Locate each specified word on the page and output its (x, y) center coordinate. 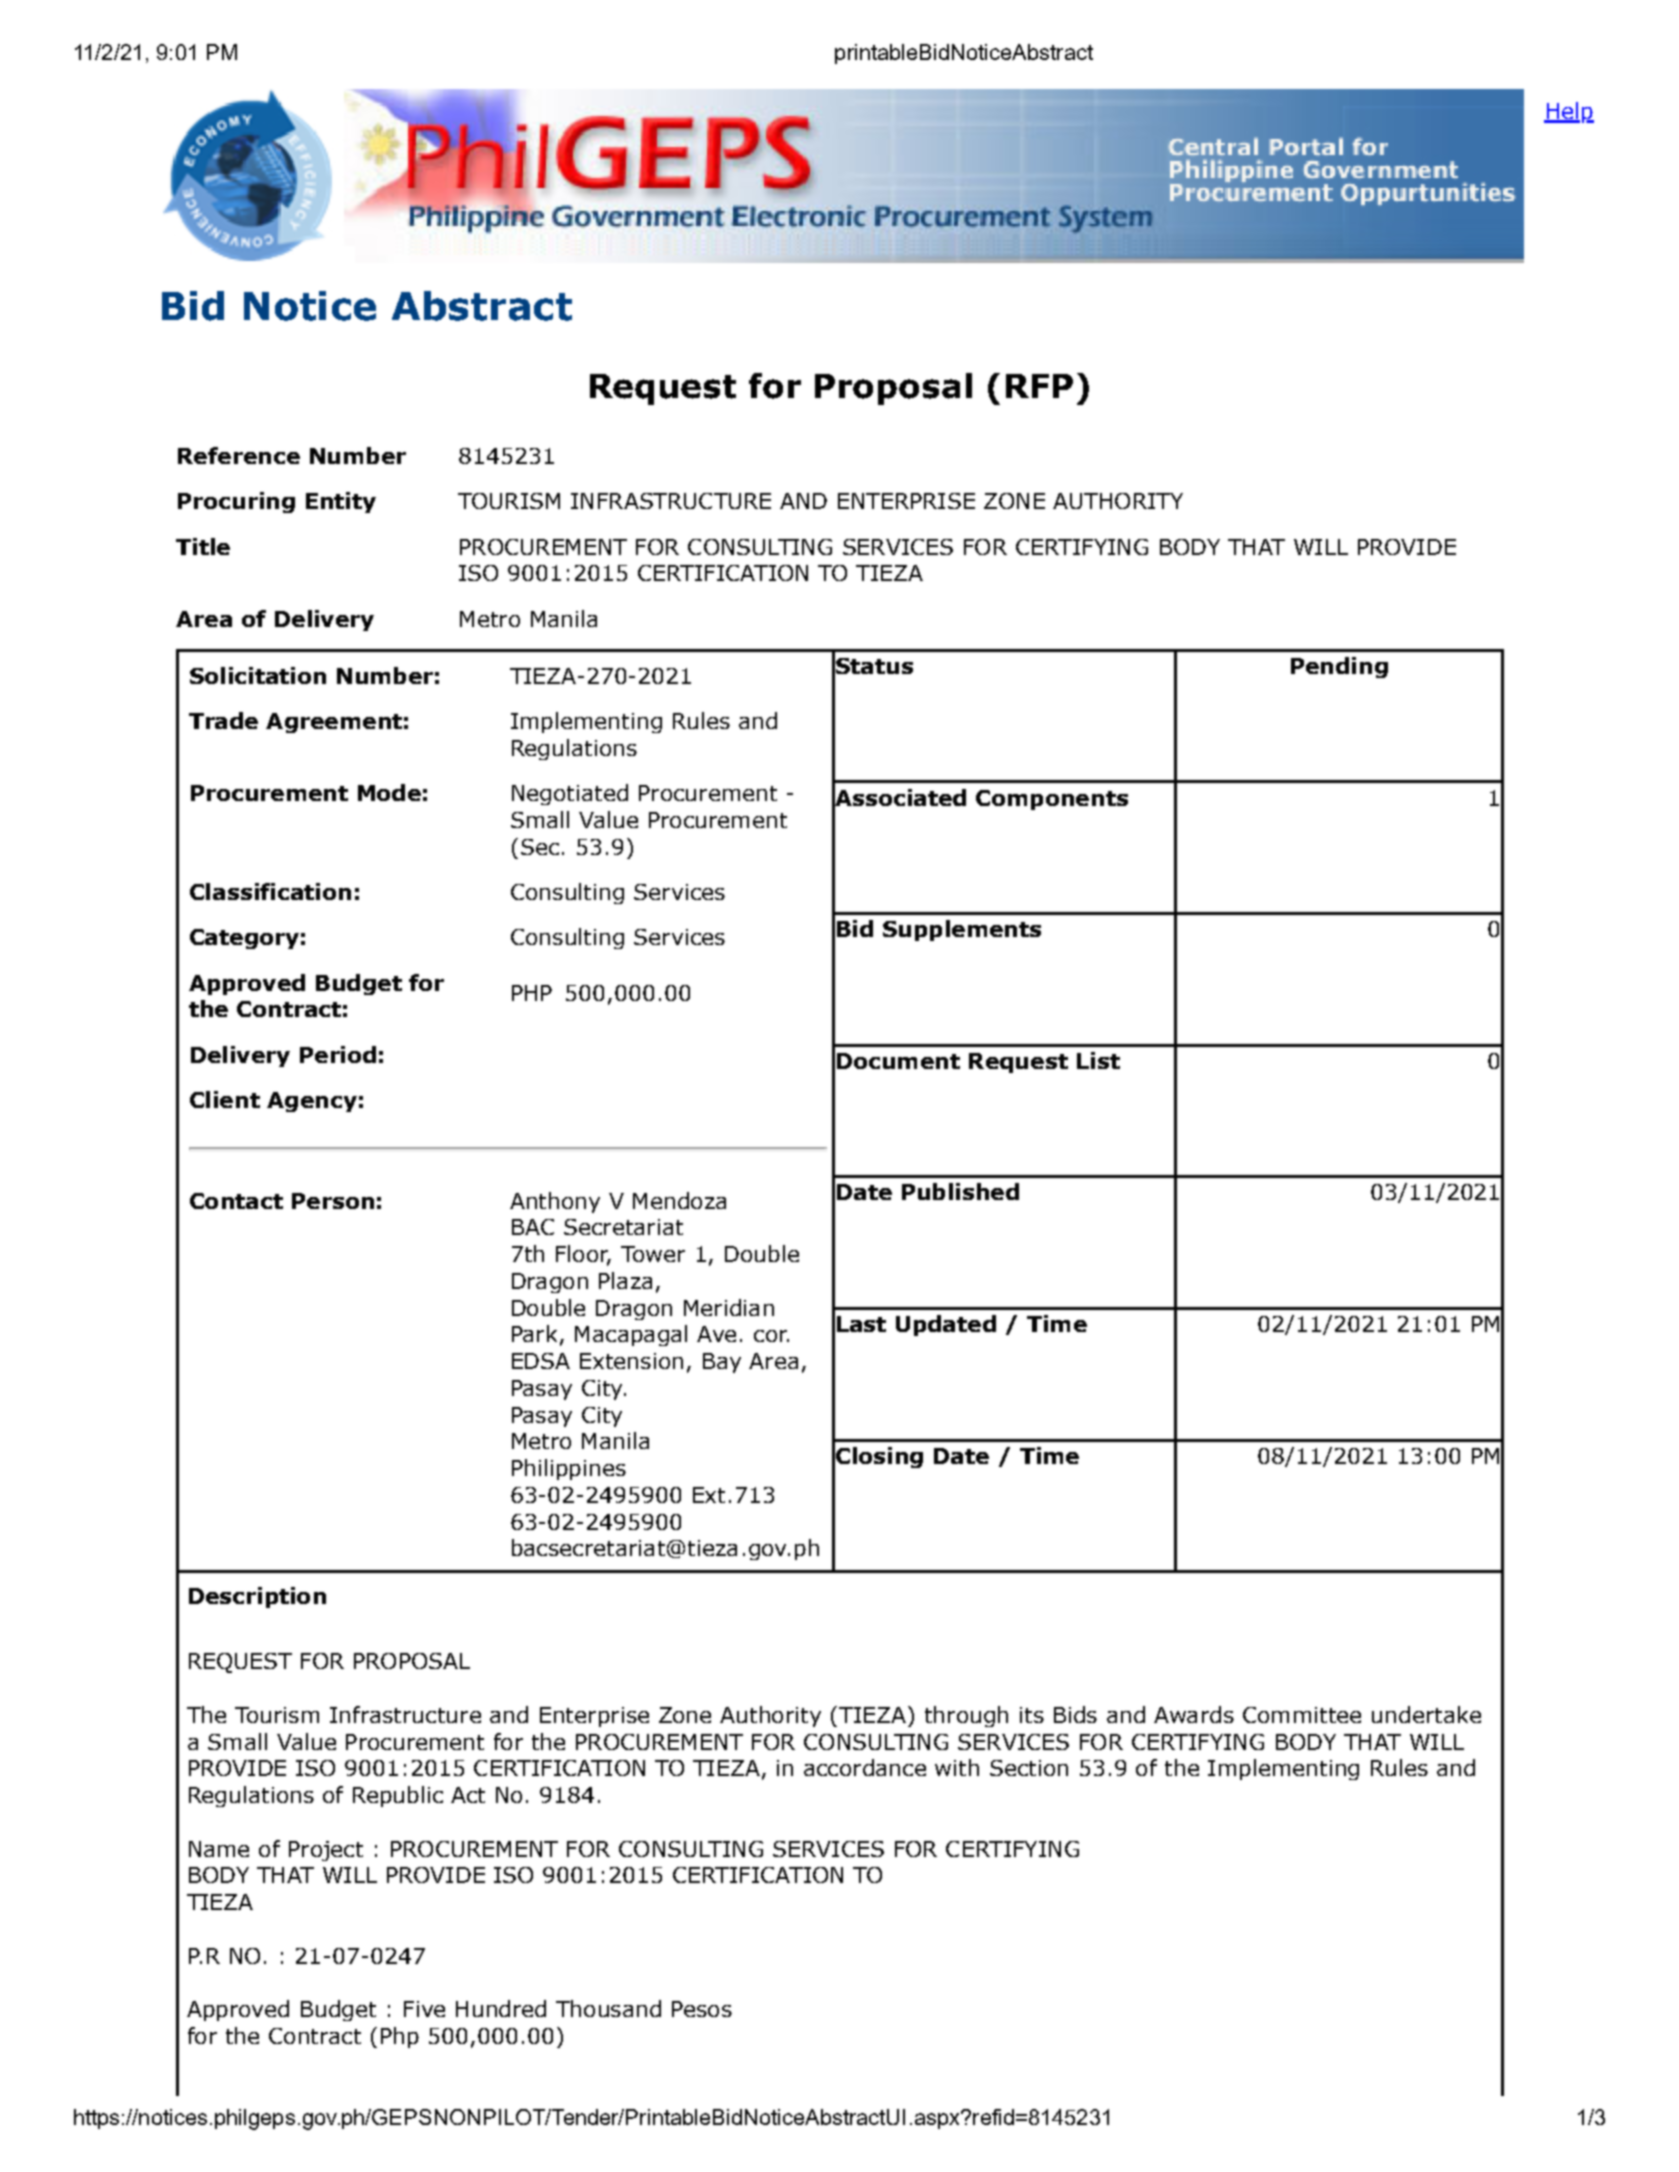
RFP (1039, 386)
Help (1569, 112)
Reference (239, 455)
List (1098, 1060)
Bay (722, 1363)
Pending (1339, 667)
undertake (1426, 1714)
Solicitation (258, 675)
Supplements (962, 930)
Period (338, 1054)
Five (424, 2009)
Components (1052, 800)
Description (257, 1597)
